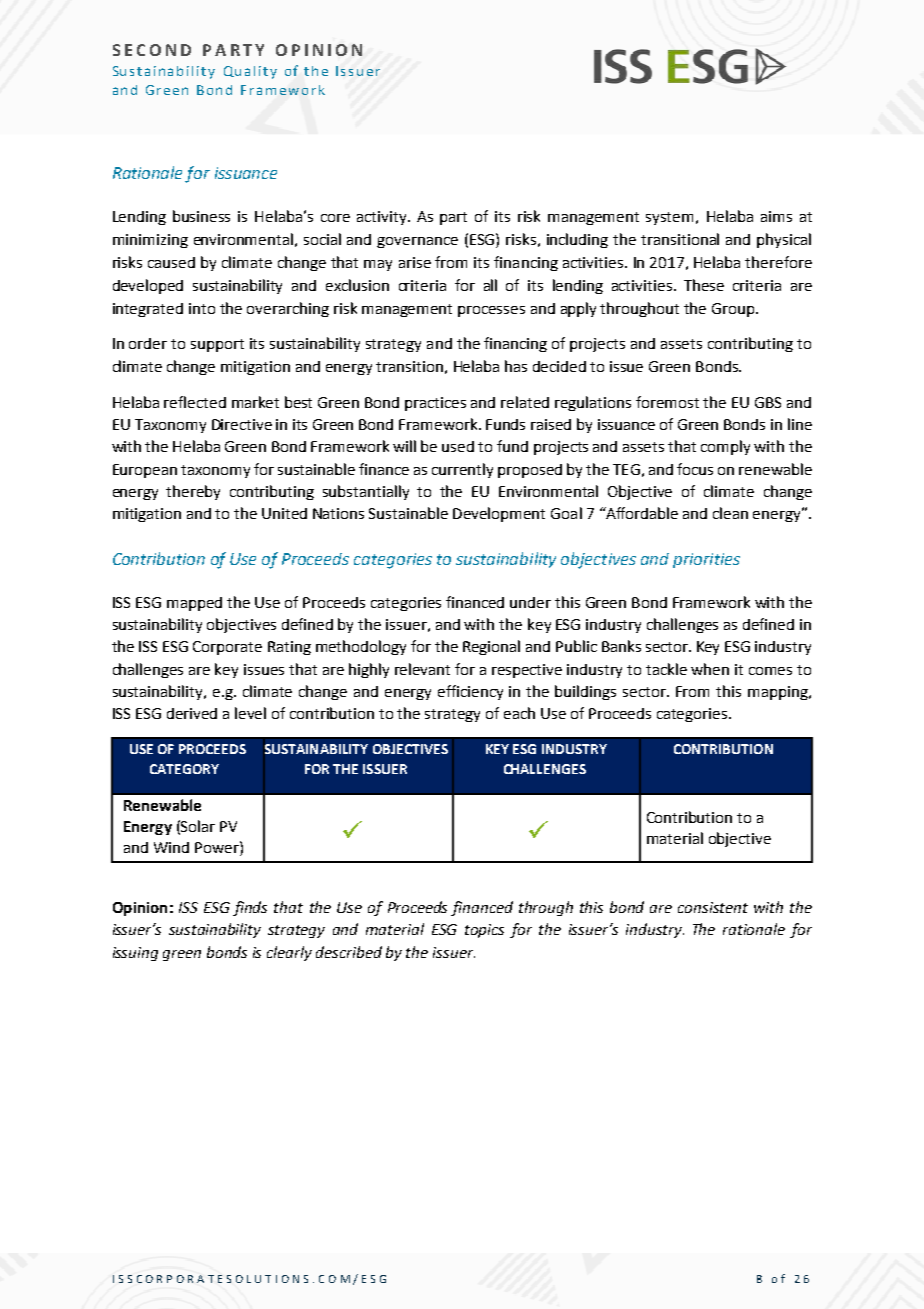 The height and width of the page is (1309, 924). I want to click on physical, so click(784, 240).
